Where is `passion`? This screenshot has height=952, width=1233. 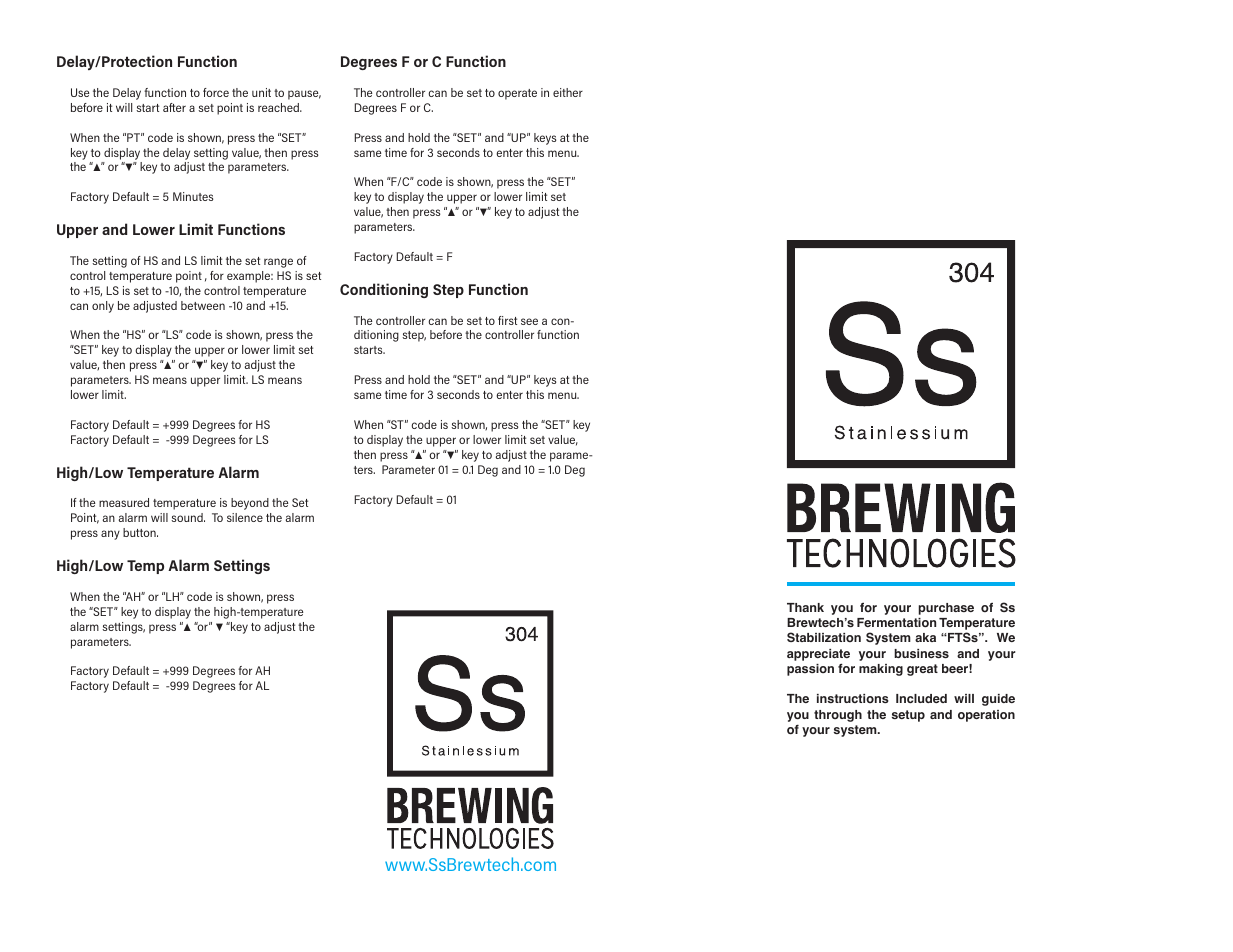 passion is located at coordinates (810, 670).
